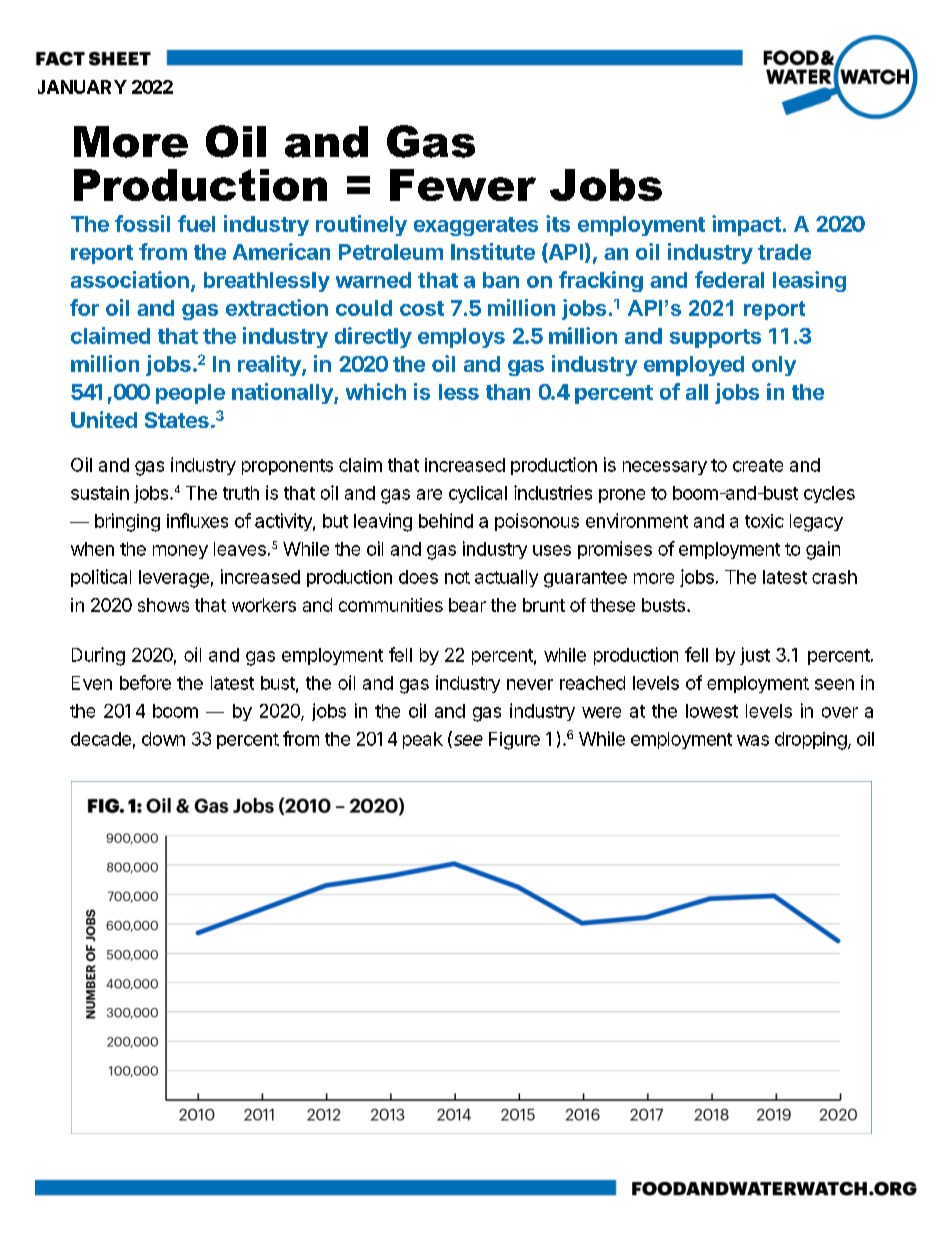  Describe the element at coordinates (190, 394) in the page. I see `people` at that location.
